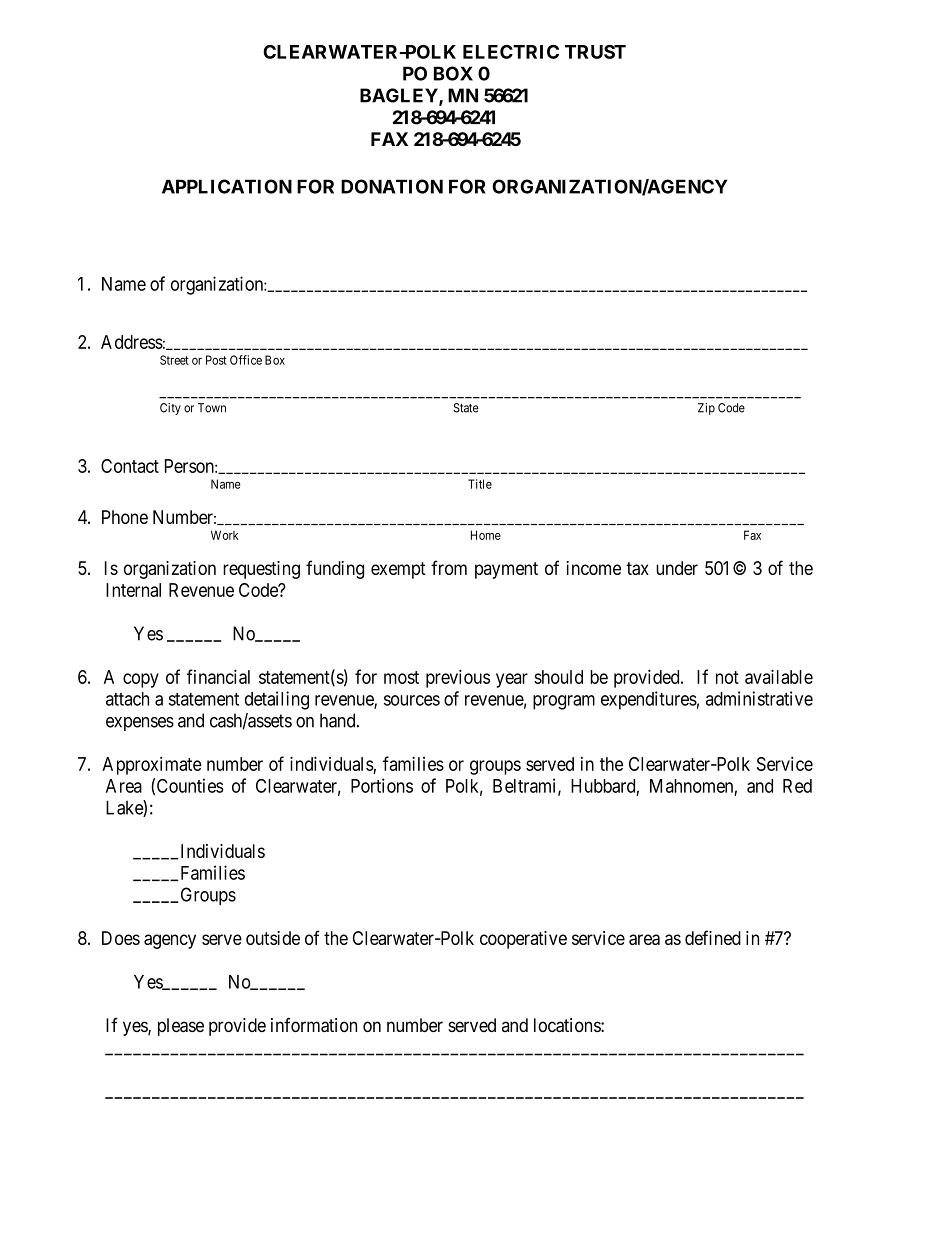 The image size is (952, 1233). I want to click on TRUST, so click(595, 52).
